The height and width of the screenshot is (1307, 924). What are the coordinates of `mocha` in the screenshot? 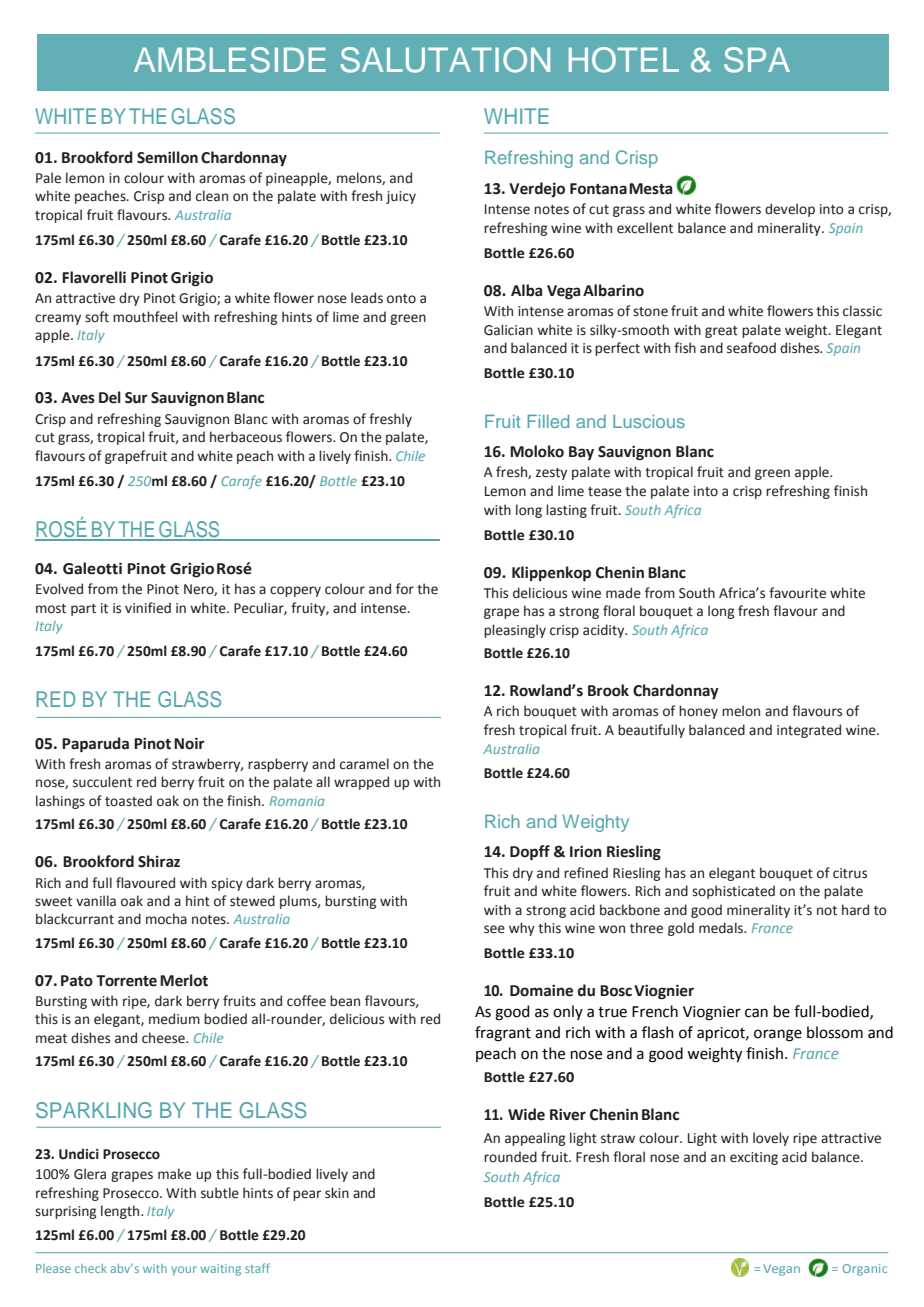 It's located at (166, 919).
